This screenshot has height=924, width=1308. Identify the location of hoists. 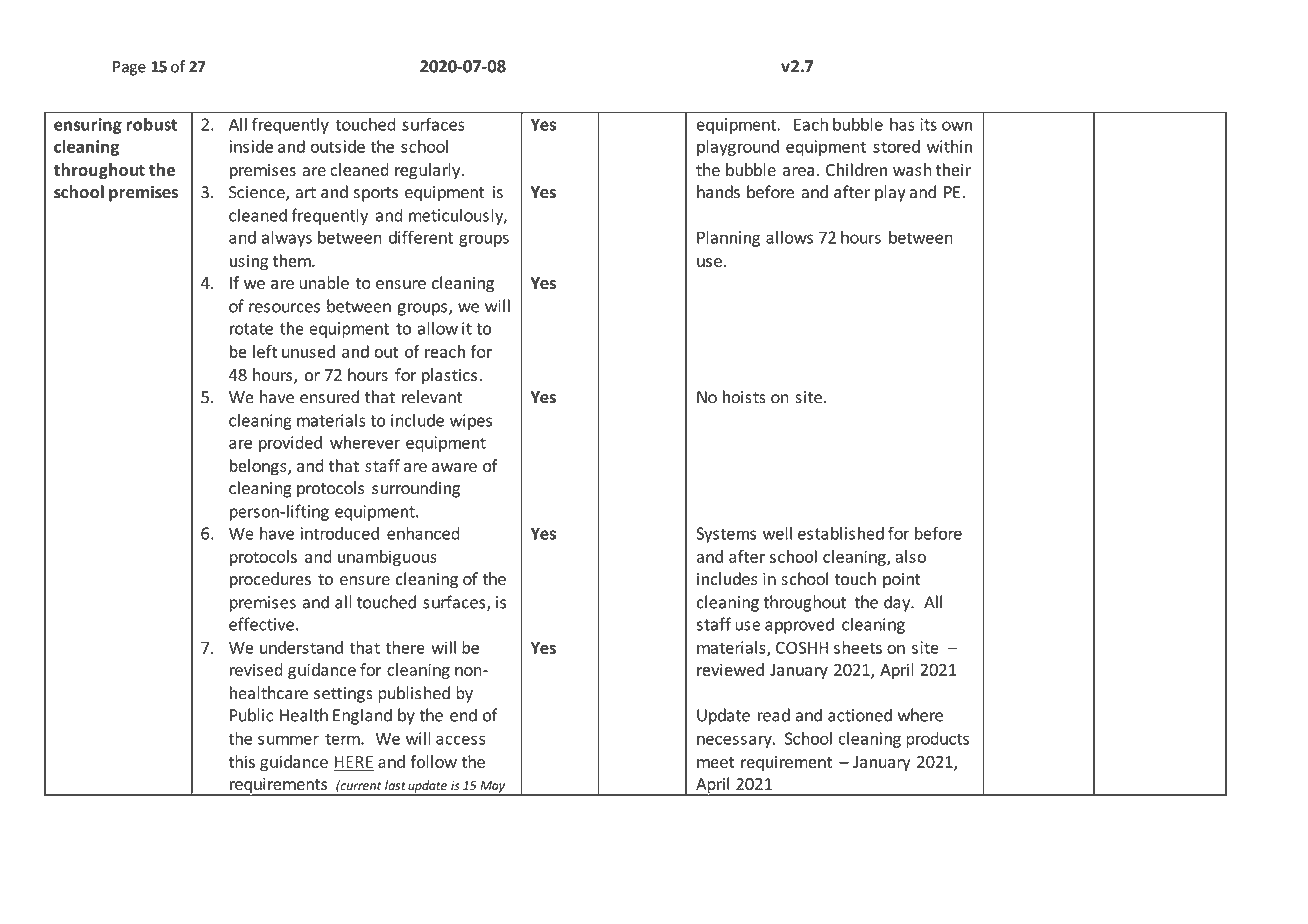
(744, 397).
